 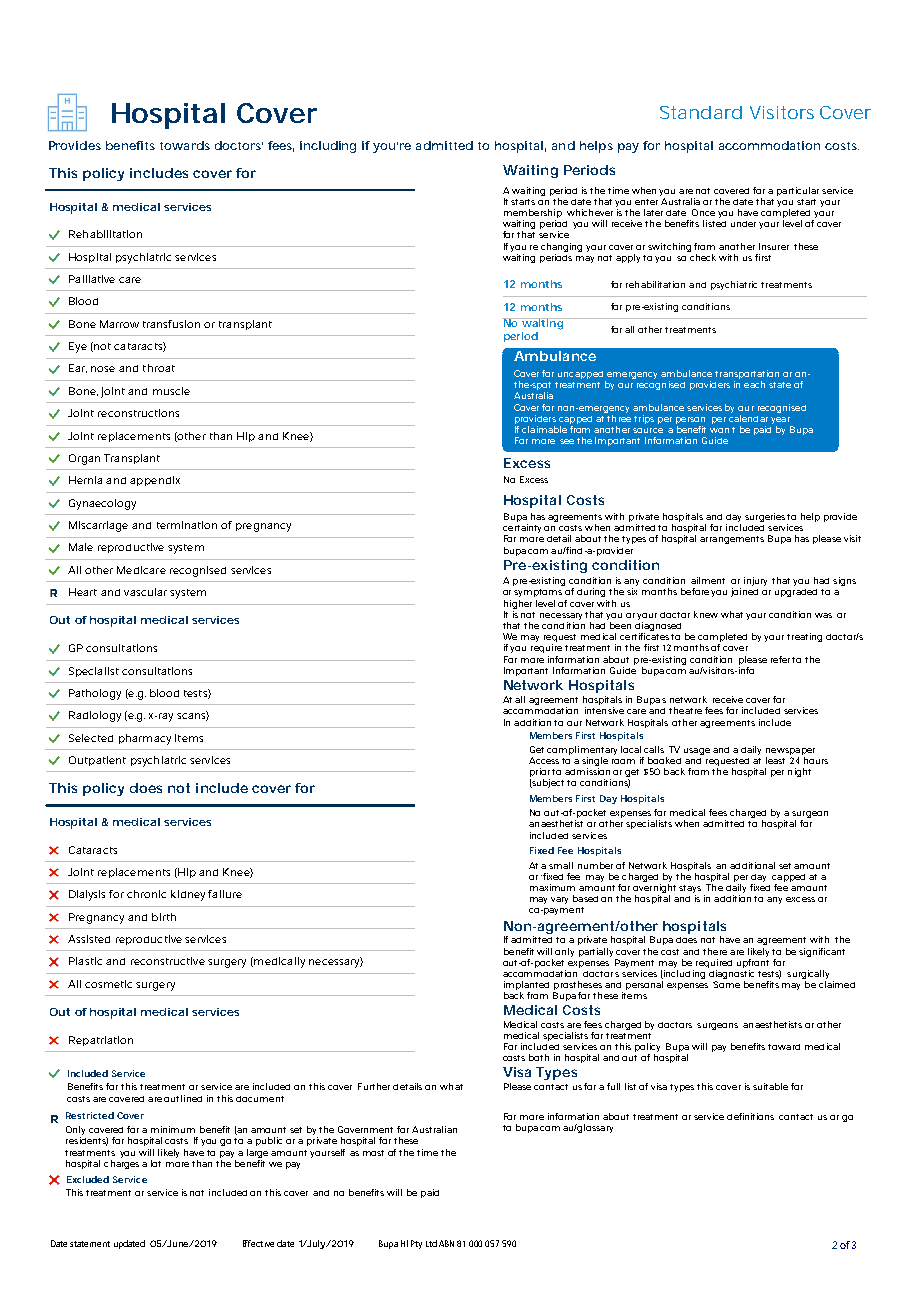 I want to click on Pathology, so click(x=95, y=694).
